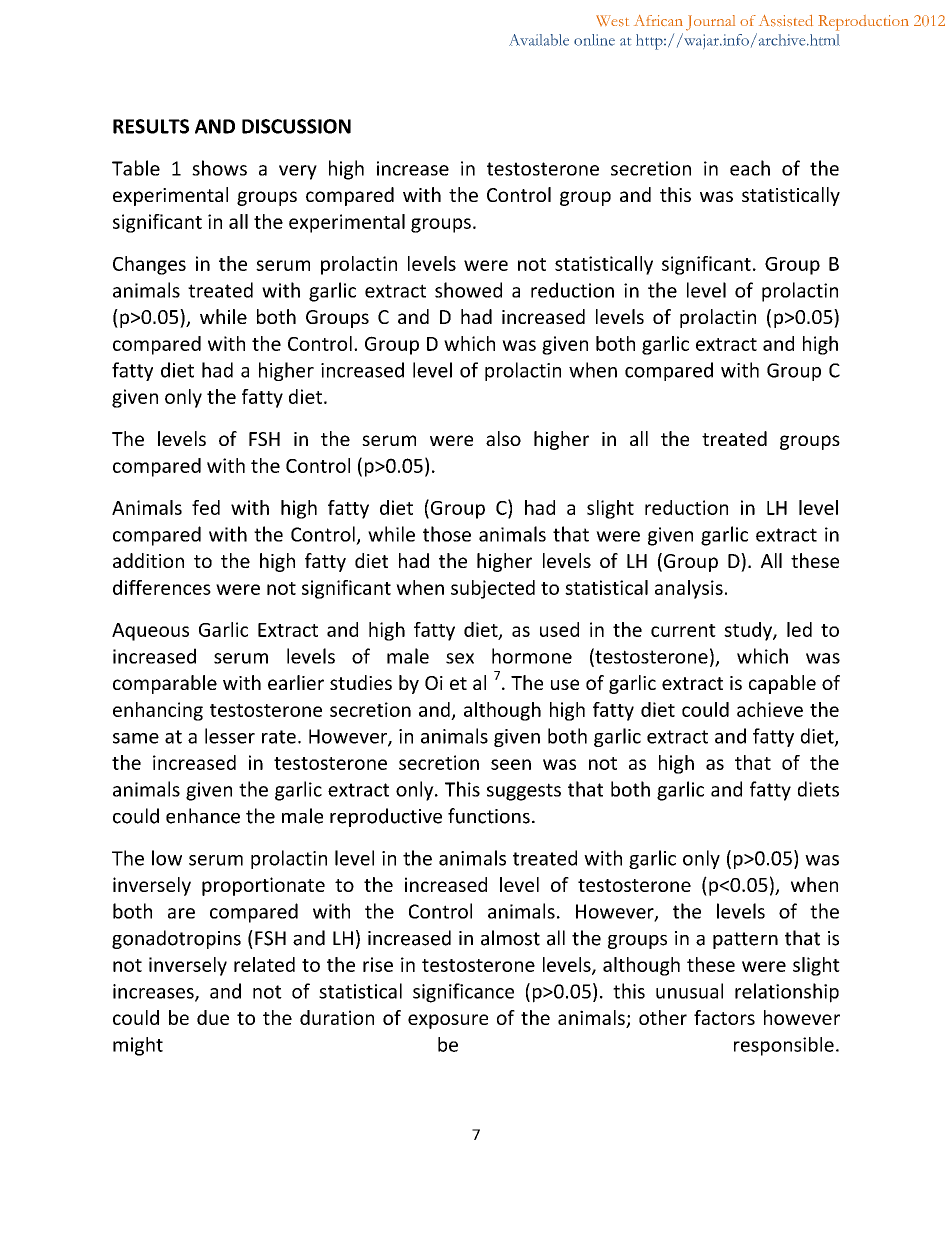 The height and width of the image is (1233, 952). Describe the element at coordinates (786, 21) in the image. I see `Assisted` at that location.
